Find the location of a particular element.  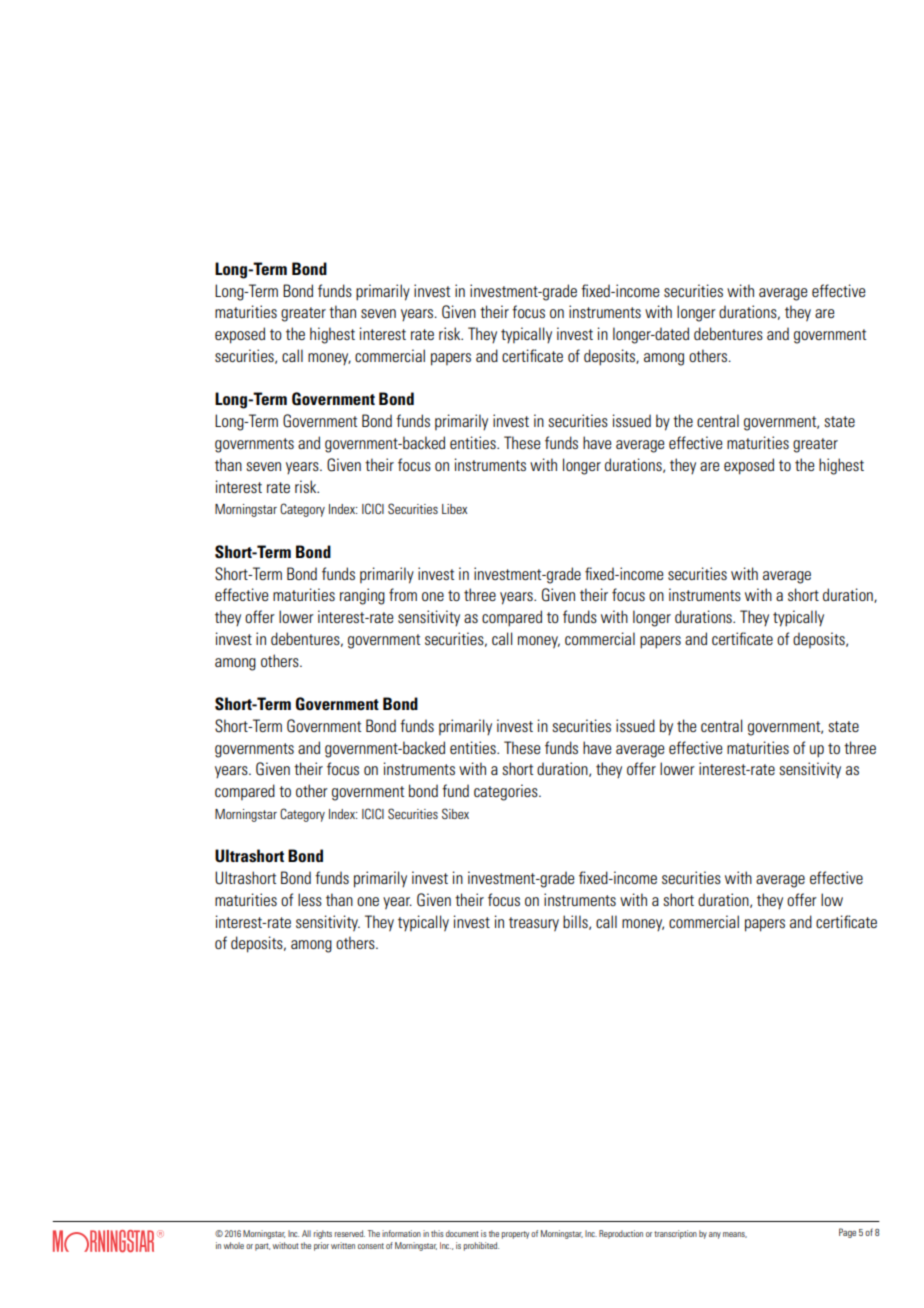

treasury is located at coordinates (534, 924).
